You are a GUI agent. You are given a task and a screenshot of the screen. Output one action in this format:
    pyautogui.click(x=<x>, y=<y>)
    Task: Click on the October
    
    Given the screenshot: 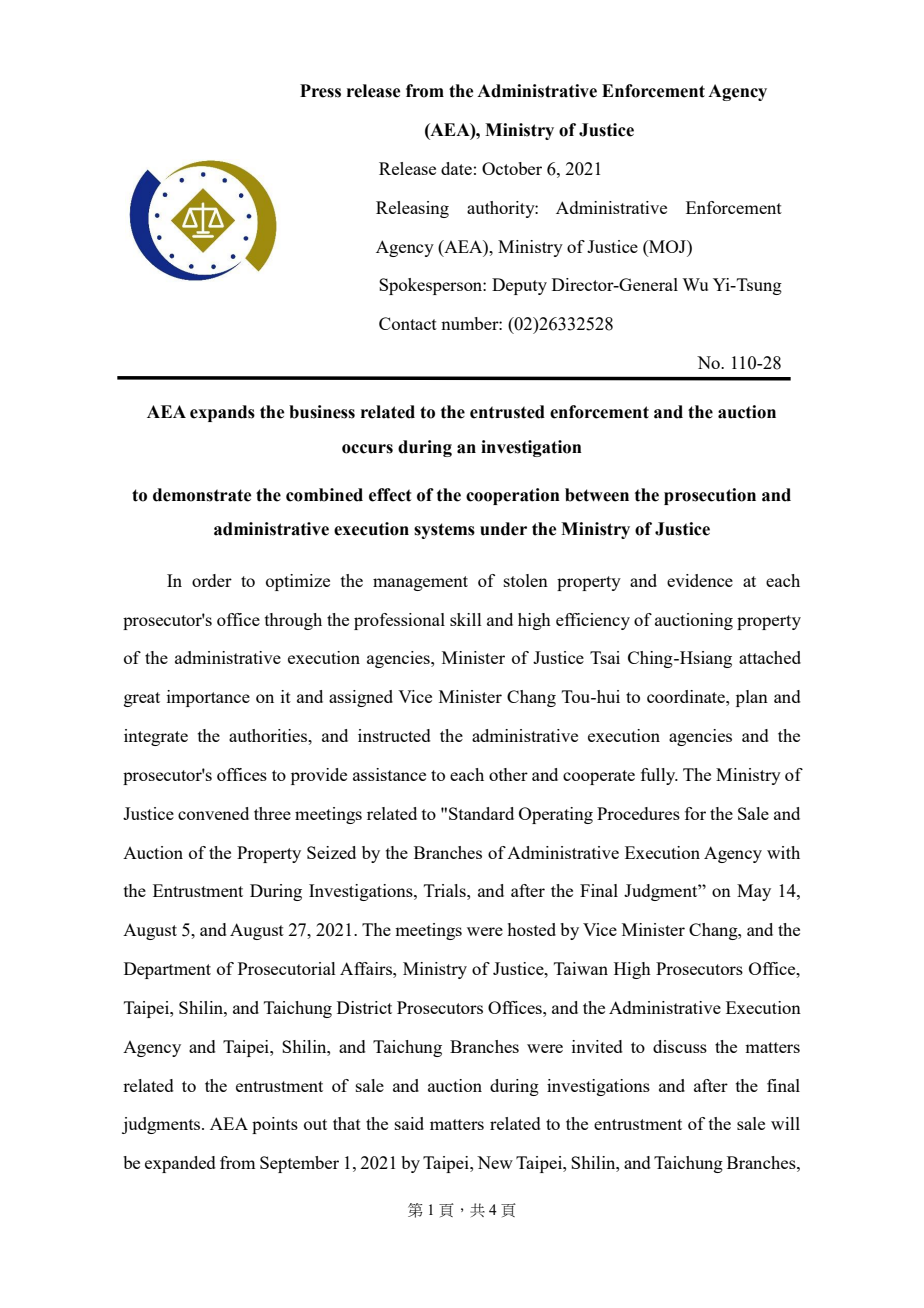 What is the action you would take?
    pyautogui.click(x=512, y=168)
